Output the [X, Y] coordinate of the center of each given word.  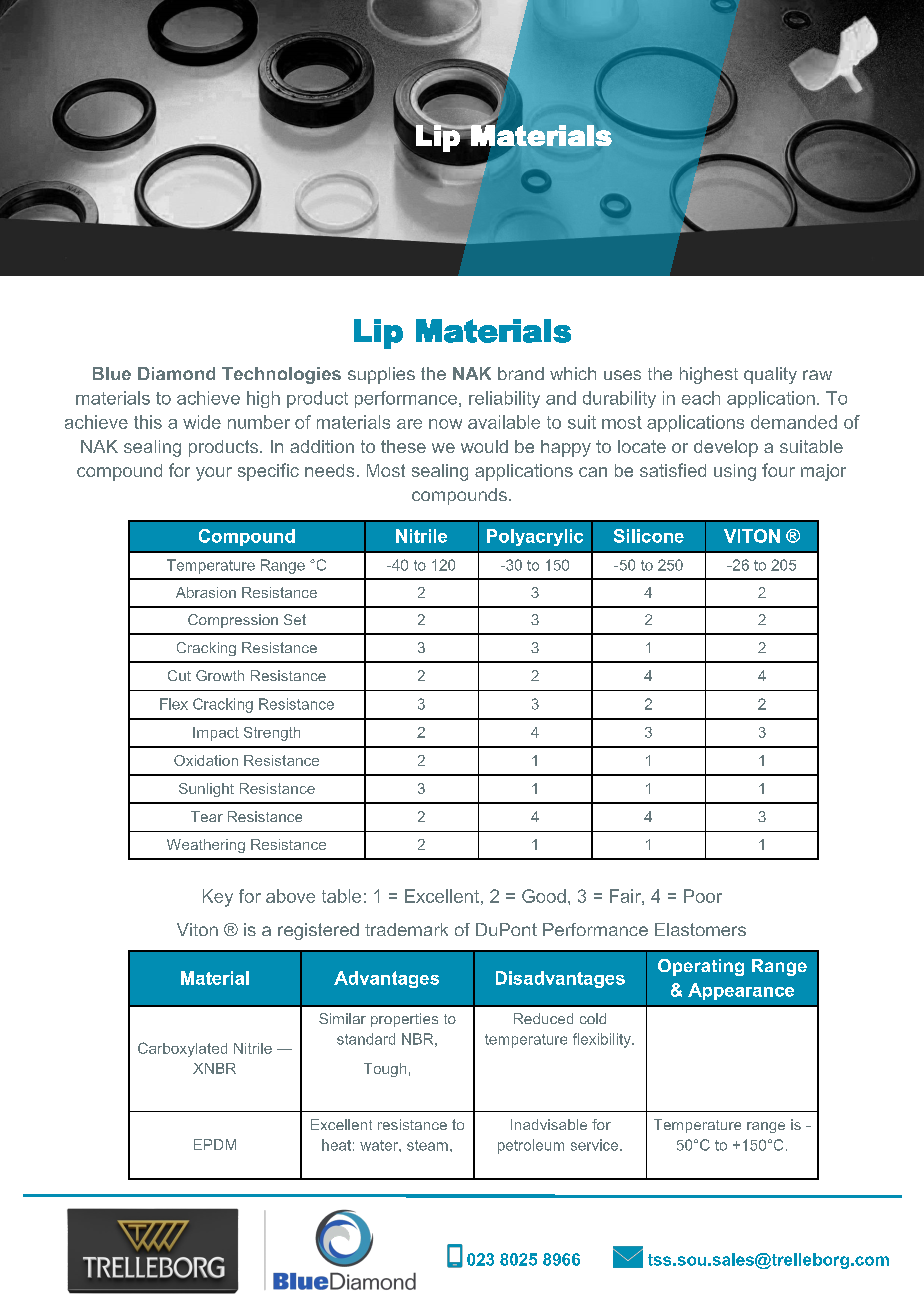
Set [295, 619]
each [701, 398]
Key [218, 898]
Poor [703, 896]
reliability [504, 399]
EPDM [215, 1144]
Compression [233, 621]
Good [544, 896]
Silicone [649, 536]
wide [202, 422]
